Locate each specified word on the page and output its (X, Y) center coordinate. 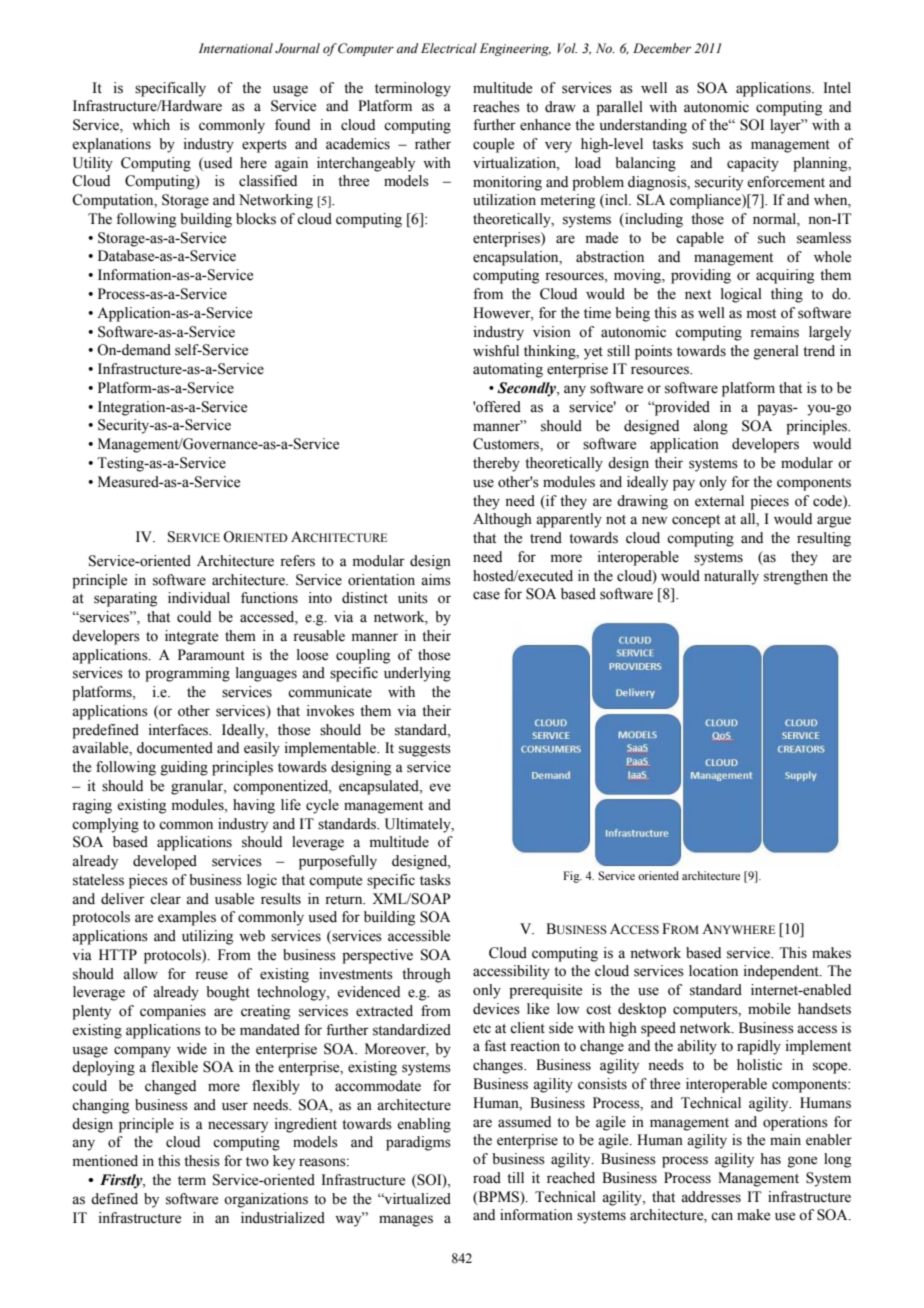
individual (199, 598)
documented (175, 748)
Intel (837, 88)
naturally (731, 577)
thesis (202, 1161)
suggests (425, 750)
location (713, 971)
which (151, 124)
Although (502, 520)
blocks (256, 219)
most (761, 314)
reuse (211, 975)
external (719, 501)
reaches (496, 107)
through (426, 975)
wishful (496, 351)
